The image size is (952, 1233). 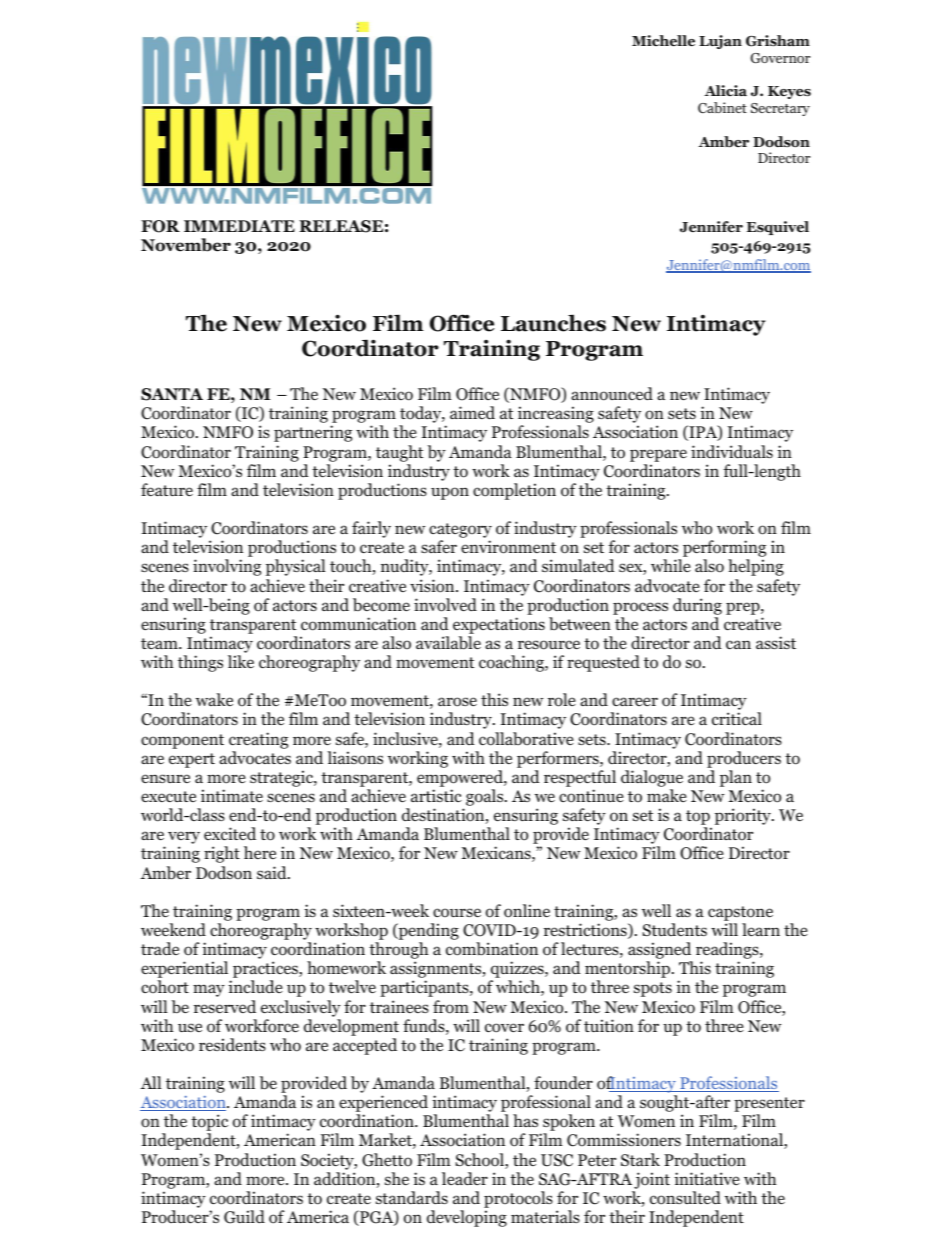 I want to click on combination, so click(x=492, y=949).
